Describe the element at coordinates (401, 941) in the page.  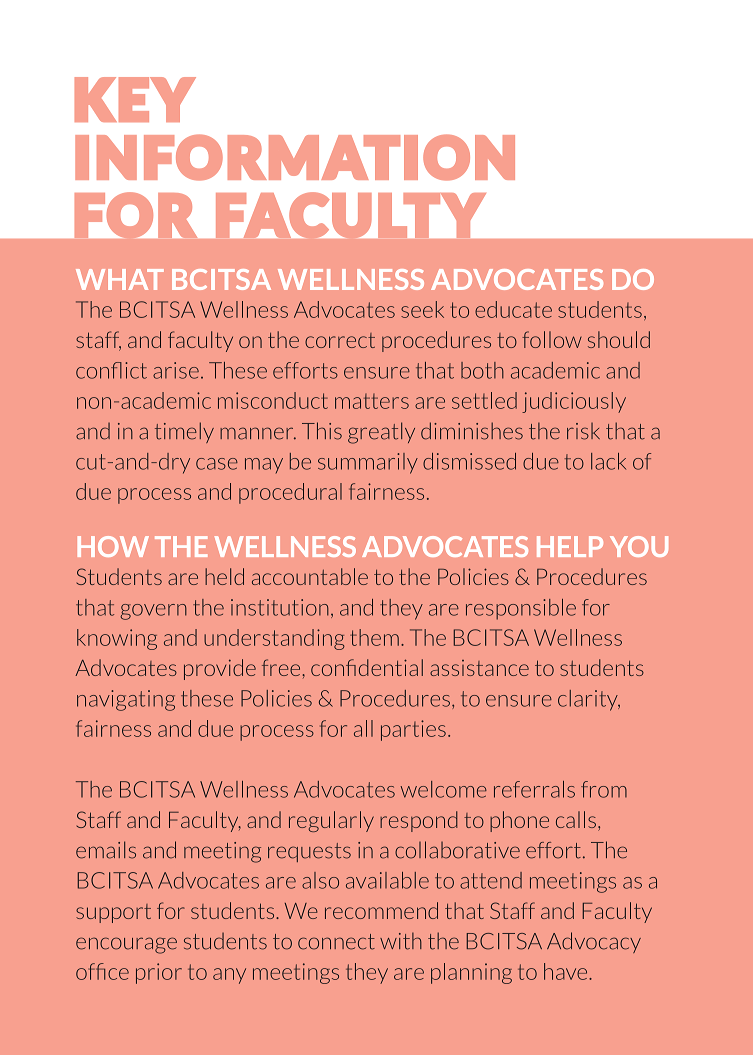
I see `with` at that location.
